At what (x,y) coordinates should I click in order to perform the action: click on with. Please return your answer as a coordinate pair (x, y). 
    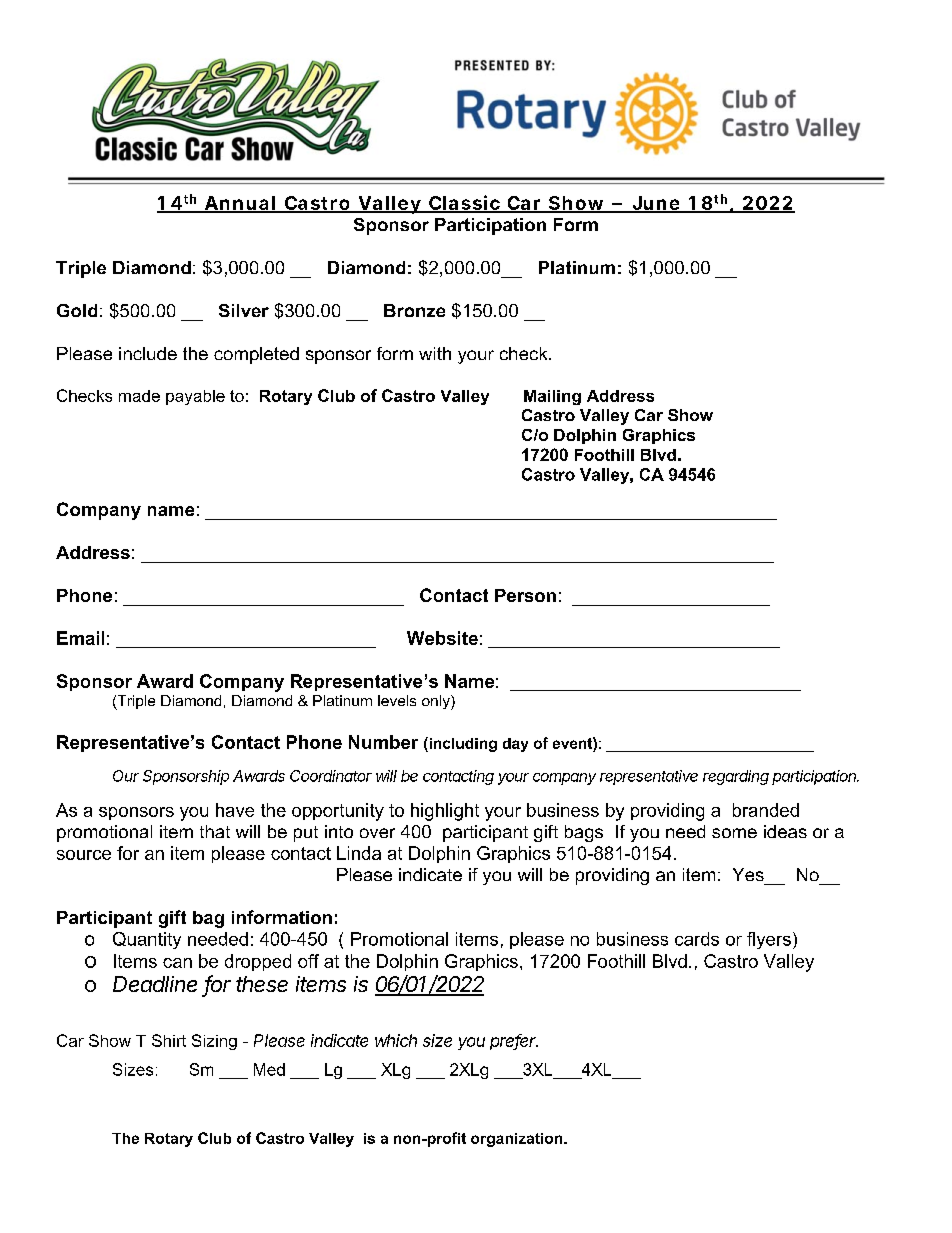
    Looking at the image, I should click on (435, 353).
